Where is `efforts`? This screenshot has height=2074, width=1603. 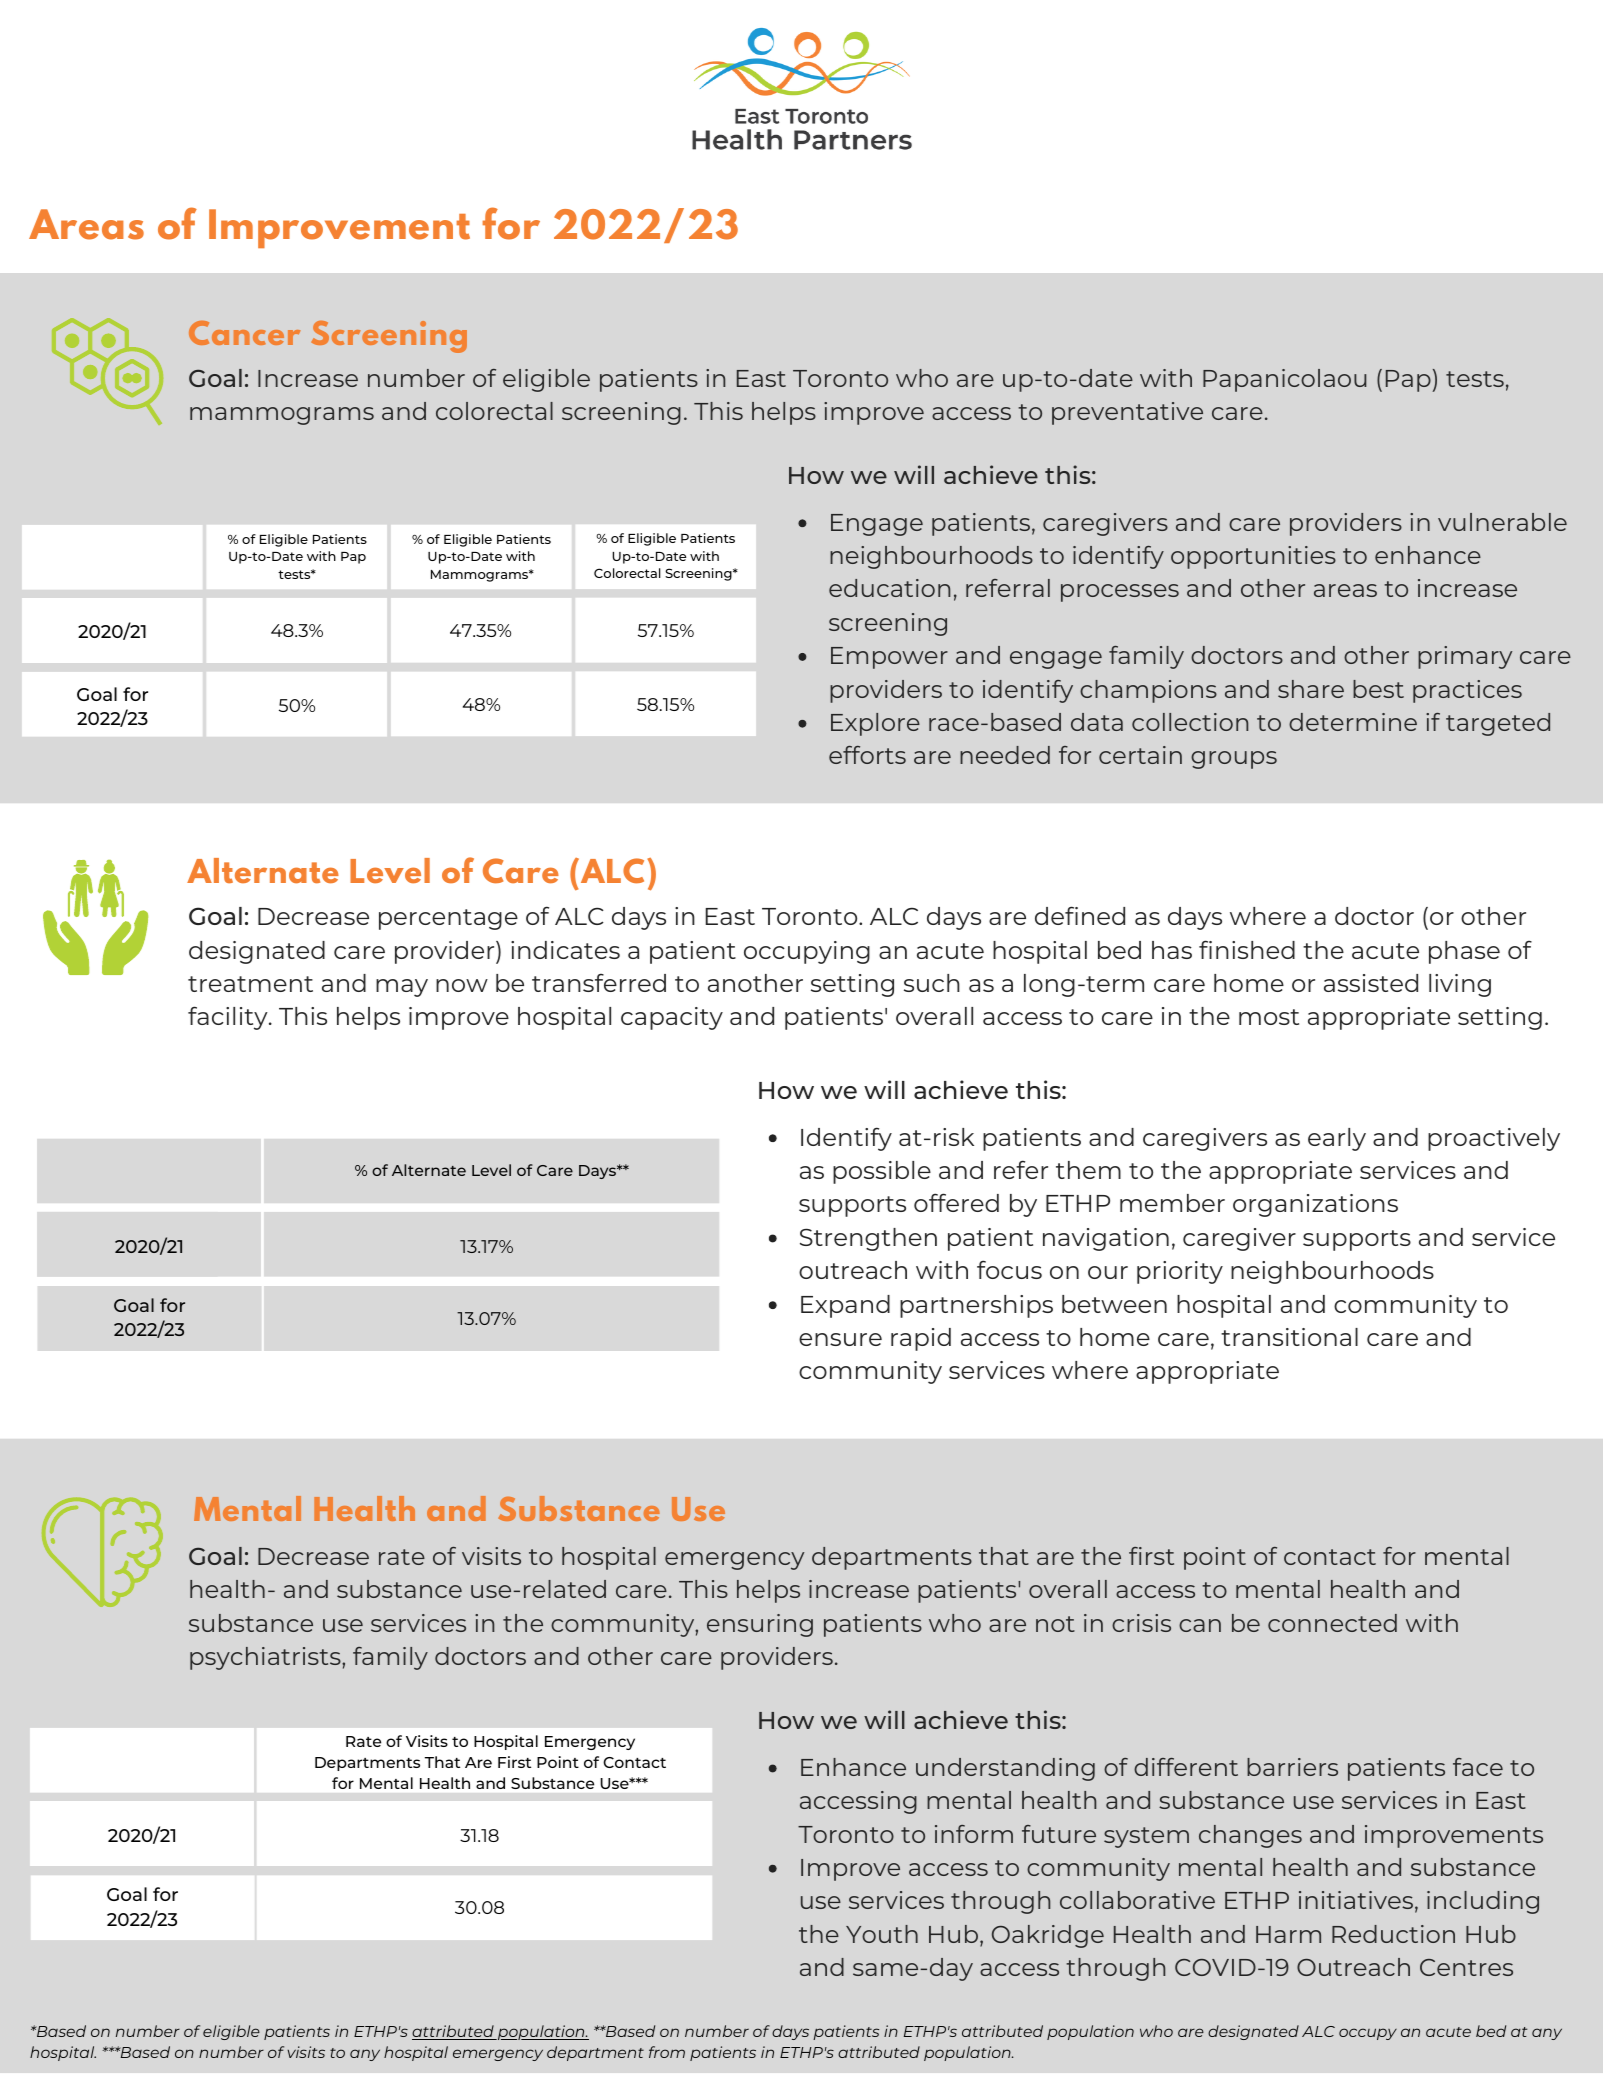 efforts is located at coordinates (867, 755).
